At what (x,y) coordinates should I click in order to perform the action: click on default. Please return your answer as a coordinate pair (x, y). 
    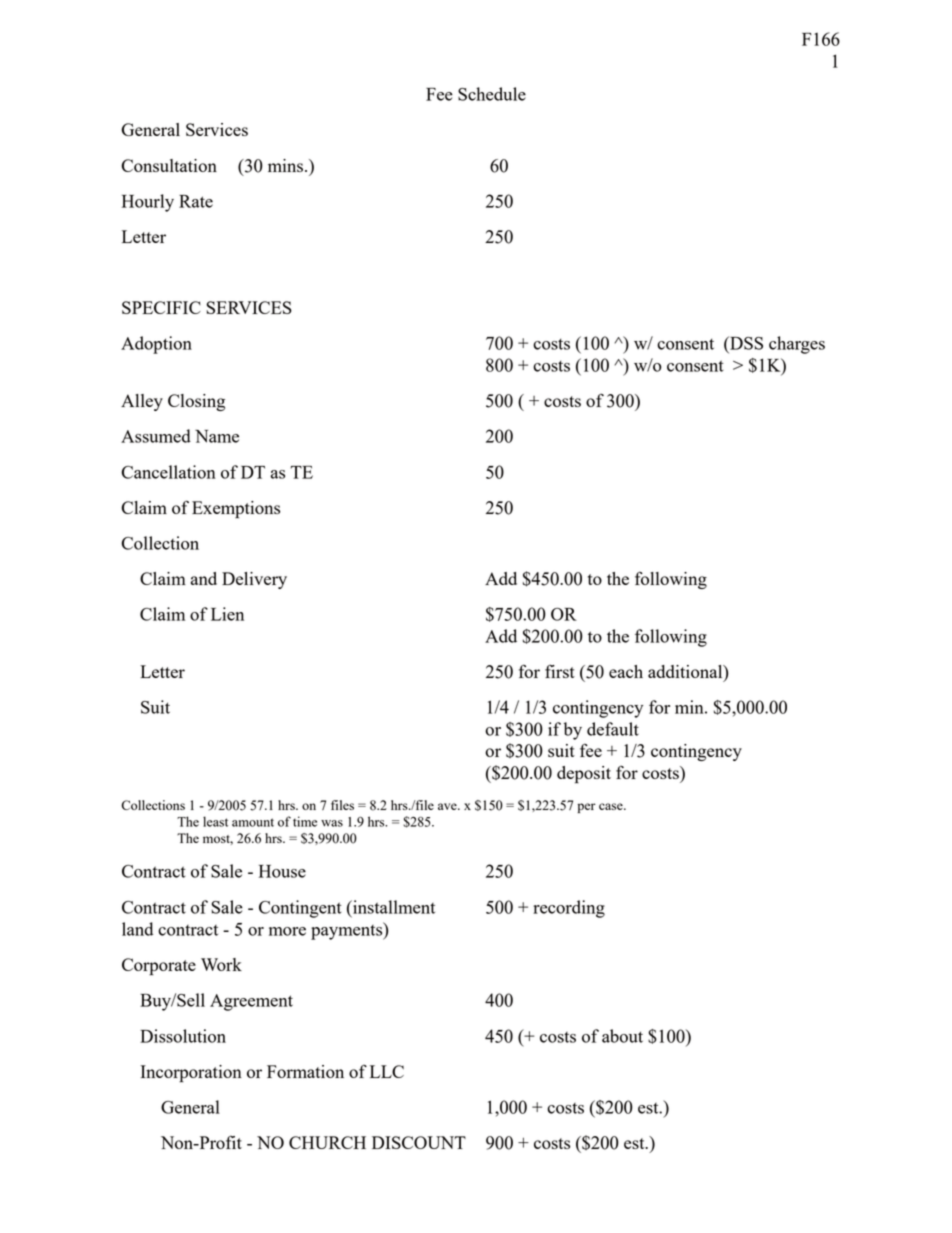
    Looking at the image, I should click on (613, 729).
